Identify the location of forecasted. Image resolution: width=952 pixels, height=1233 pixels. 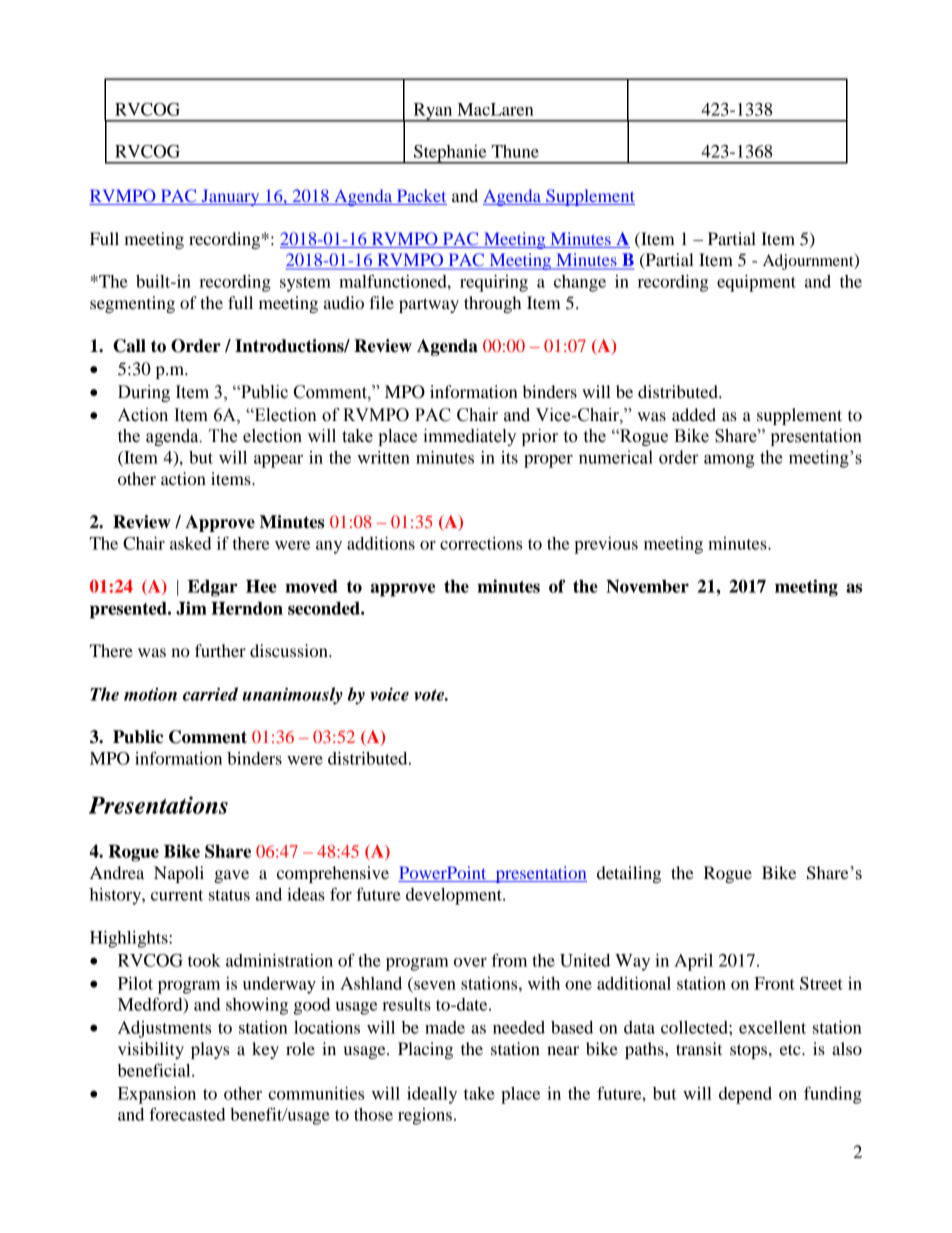
(187, 1114).
